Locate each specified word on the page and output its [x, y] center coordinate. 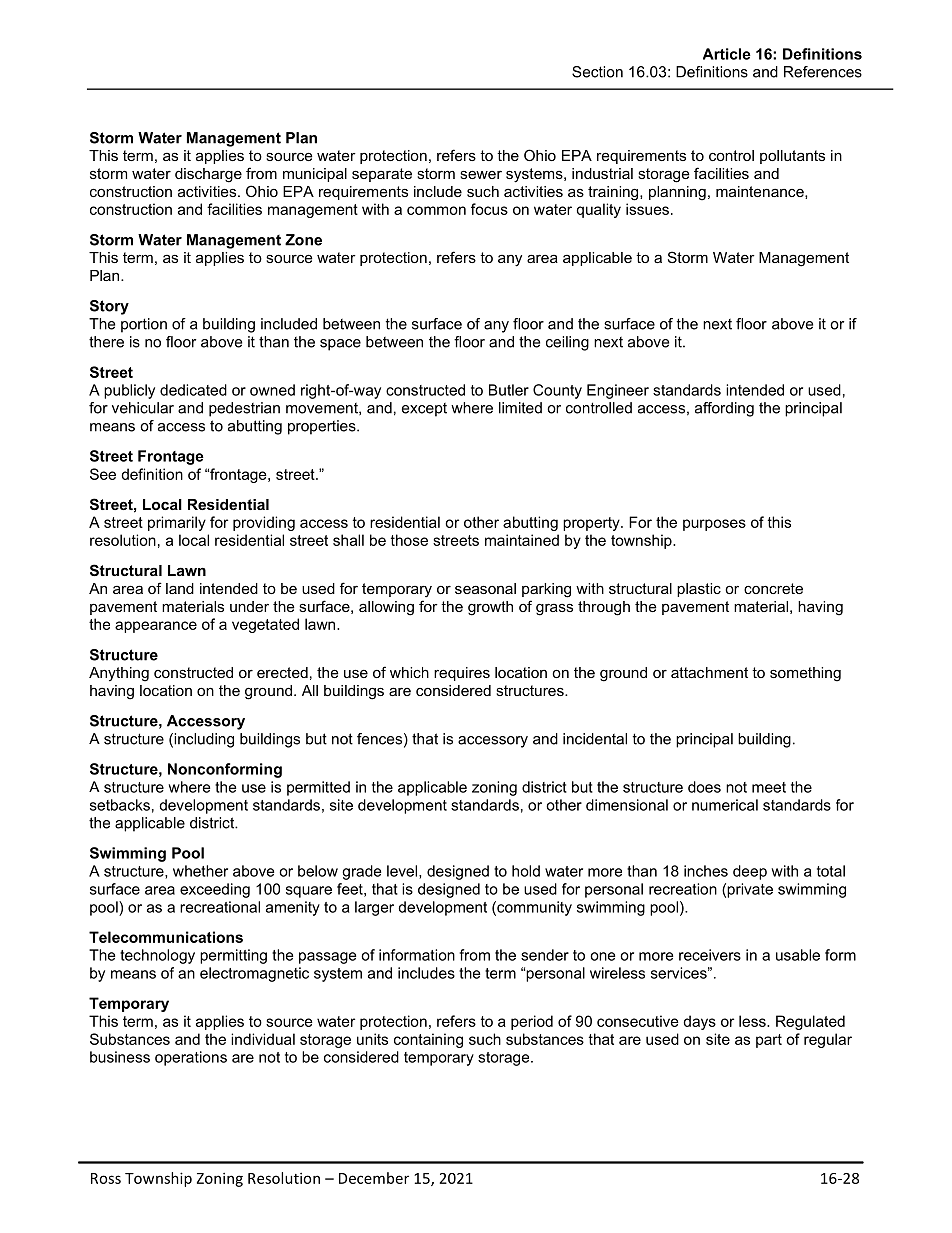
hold [526, 871]
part [769, 1041]
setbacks [120, 805]
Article [727, 54]
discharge [208, 175]
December [374, 1178]
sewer [481, 174]
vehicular [143, 408]
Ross [106, 1178]
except [424, 410]
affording [724, 409]
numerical [725, 805]
